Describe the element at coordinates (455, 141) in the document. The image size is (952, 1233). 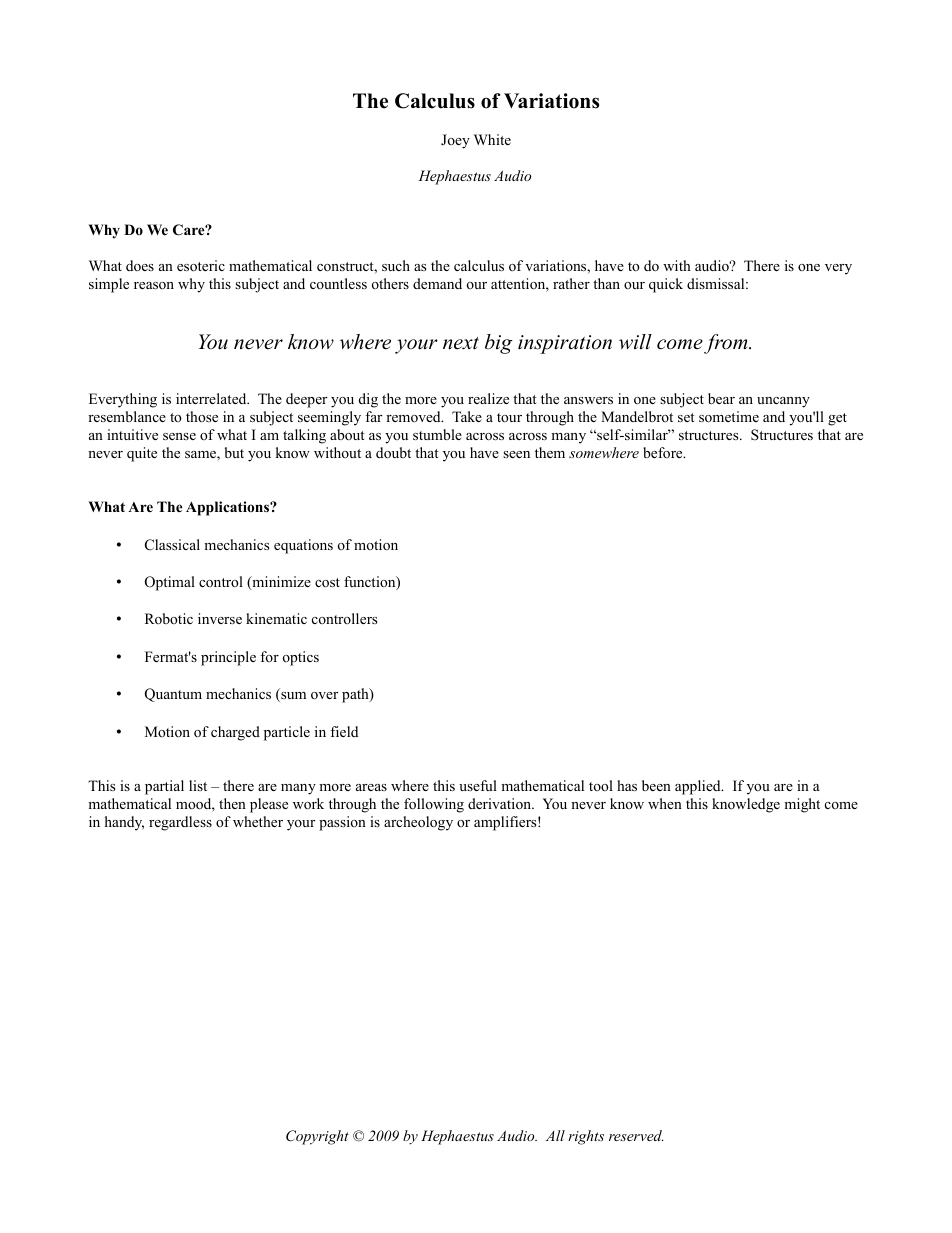
I see `Joey` at that location.
